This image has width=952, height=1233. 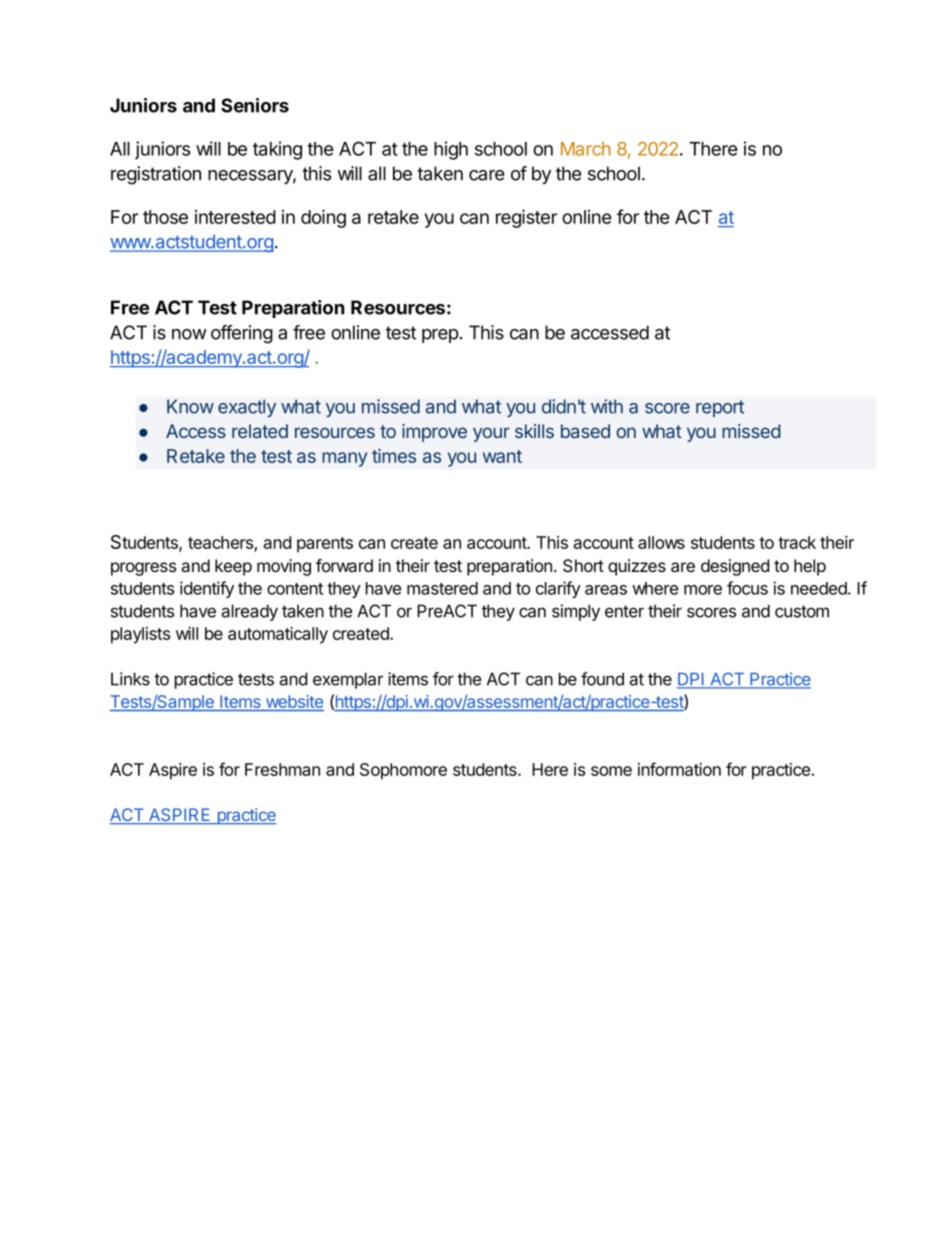 I want to click on some, so click(x=611, y=771).
